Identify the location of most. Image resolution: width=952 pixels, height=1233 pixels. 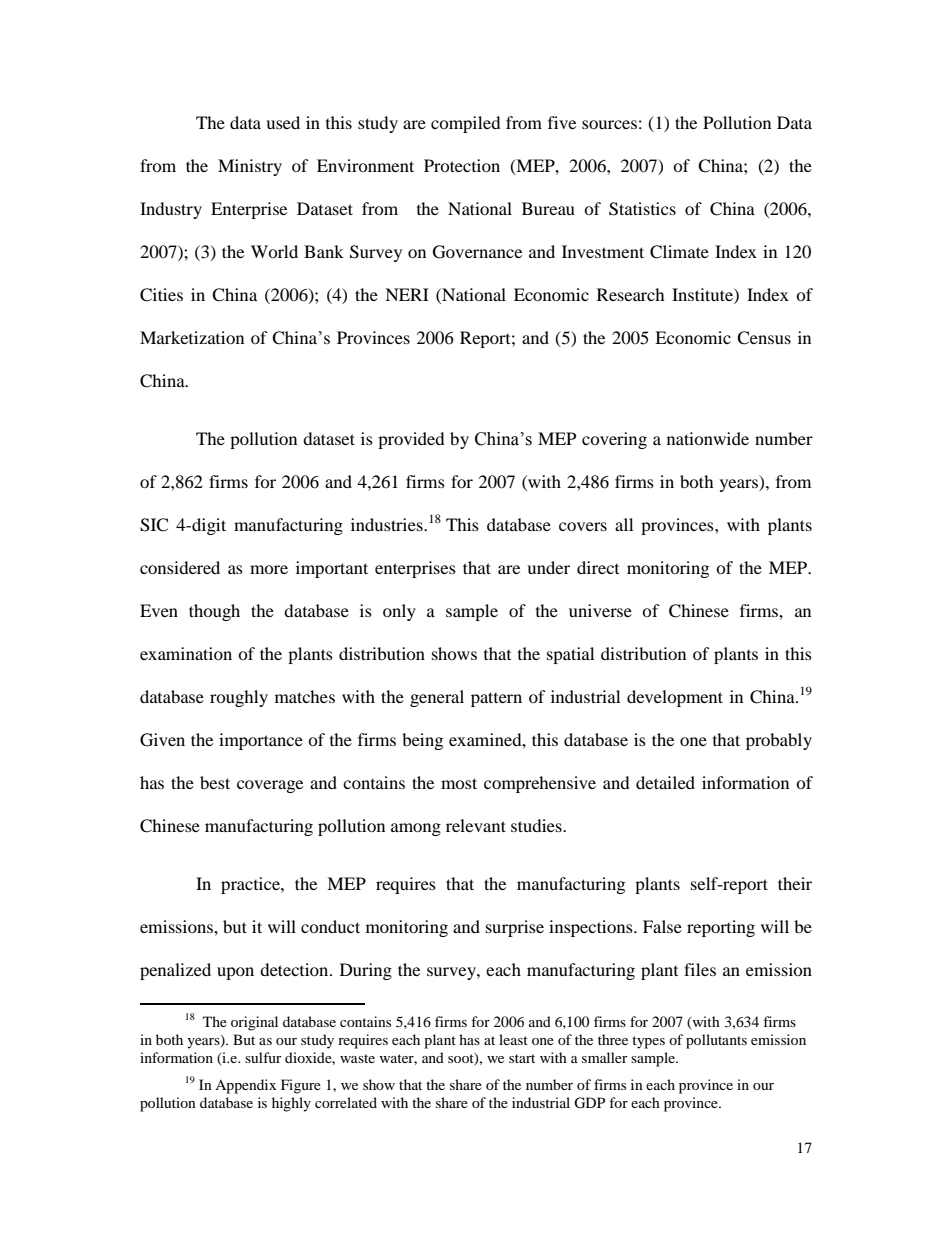
(459, 783).
